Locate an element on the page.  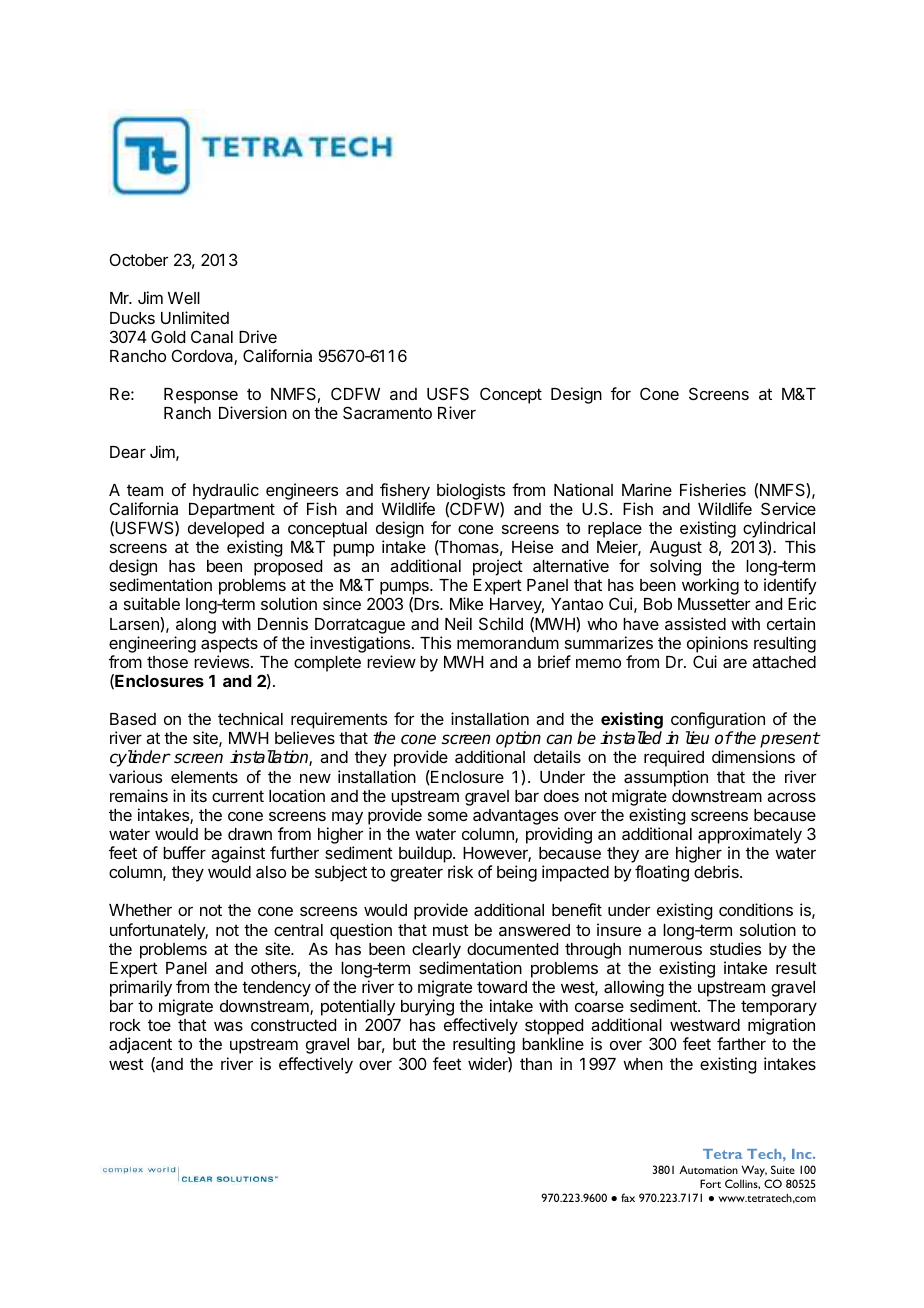
option is located at coordinates (518, 739).
